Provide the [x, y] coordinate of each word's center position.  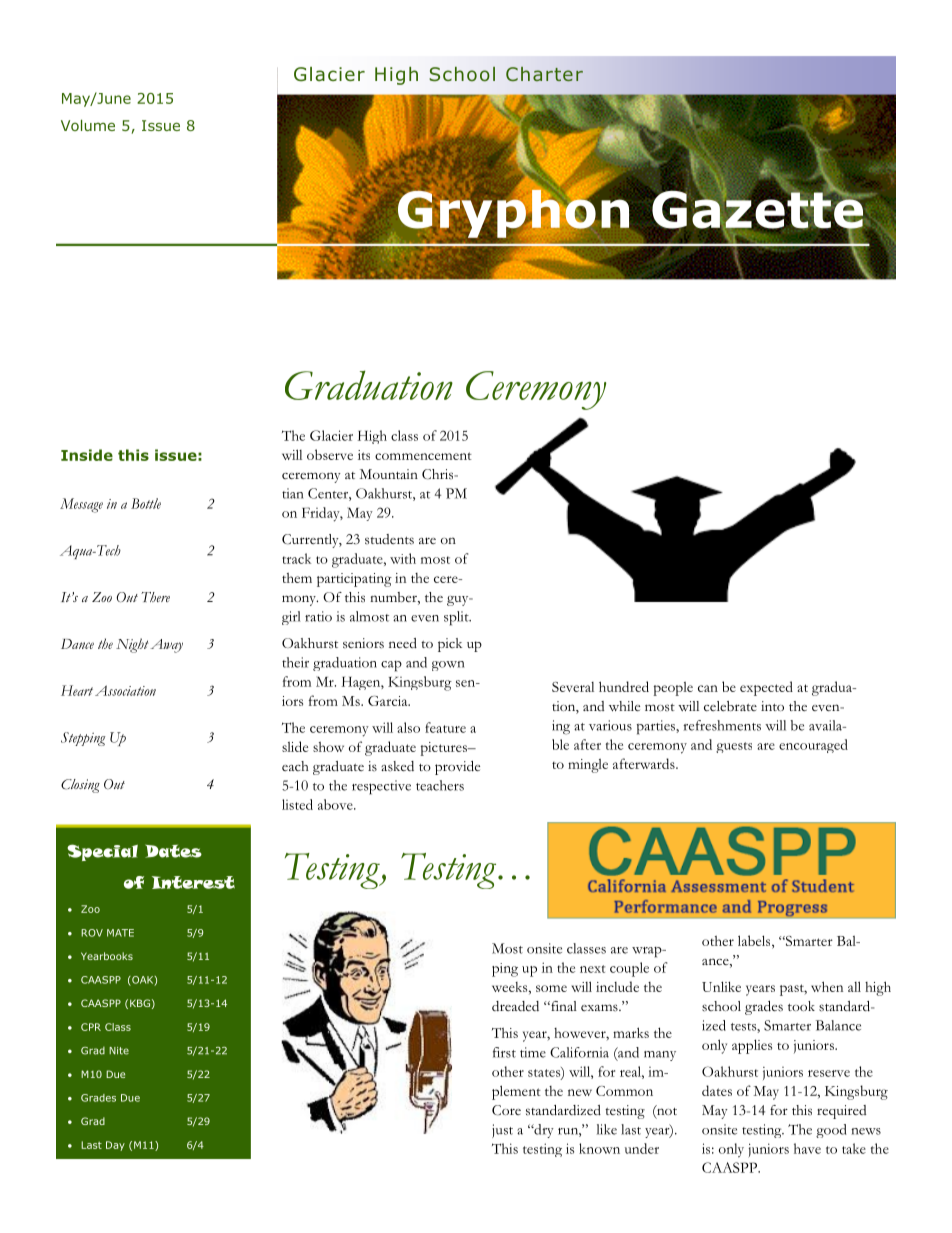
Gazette [758, 209]
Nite [119, 1051]
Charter [544, 74]
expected [766, 688]
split [457, 618]
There [155, 597]
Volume [88, 125]
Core [506, 1110]
